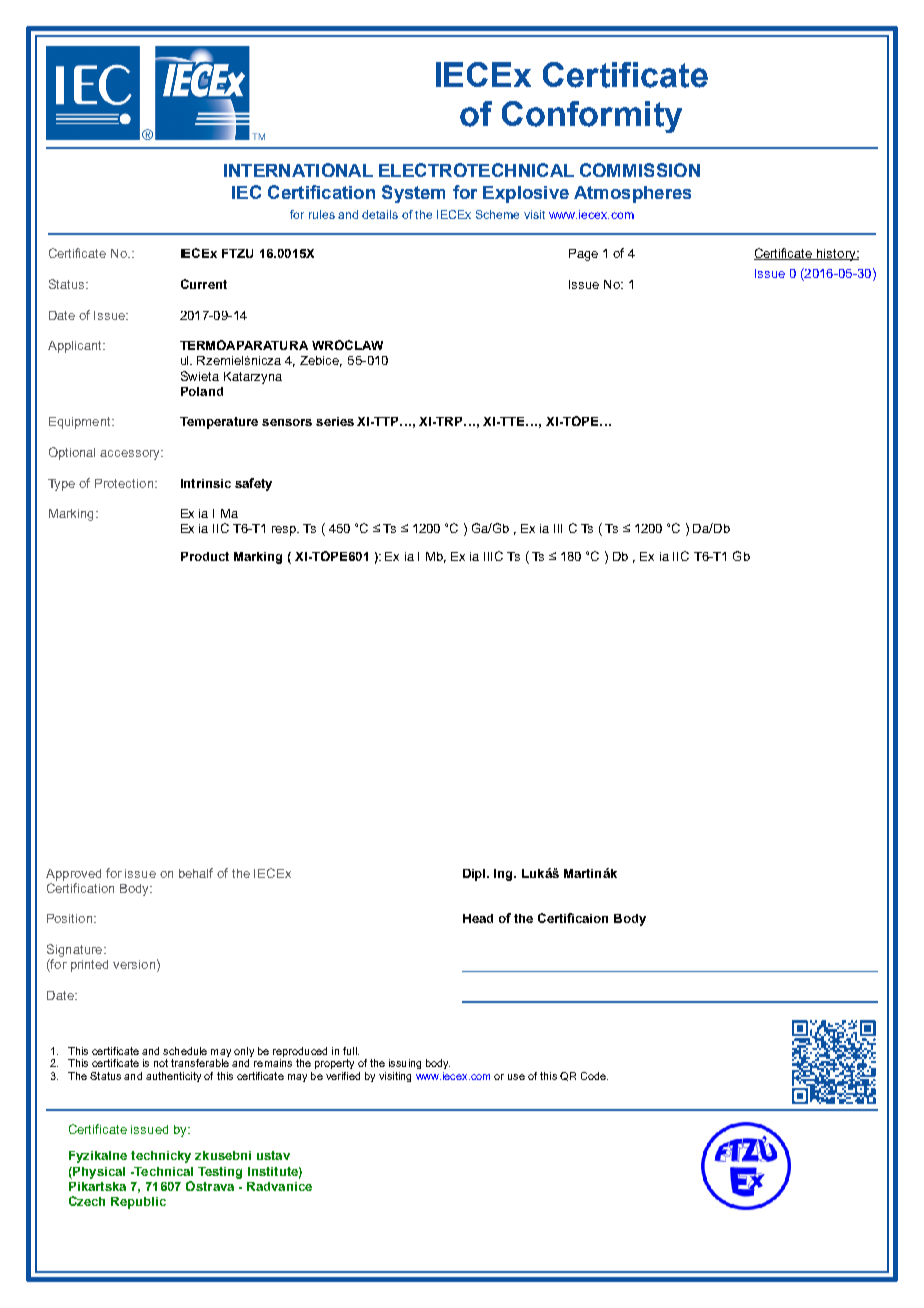 The image size is (924, 1308). Describe the element at coordinates (594, 1076) in the screenshot. I see `Code` at that location.
